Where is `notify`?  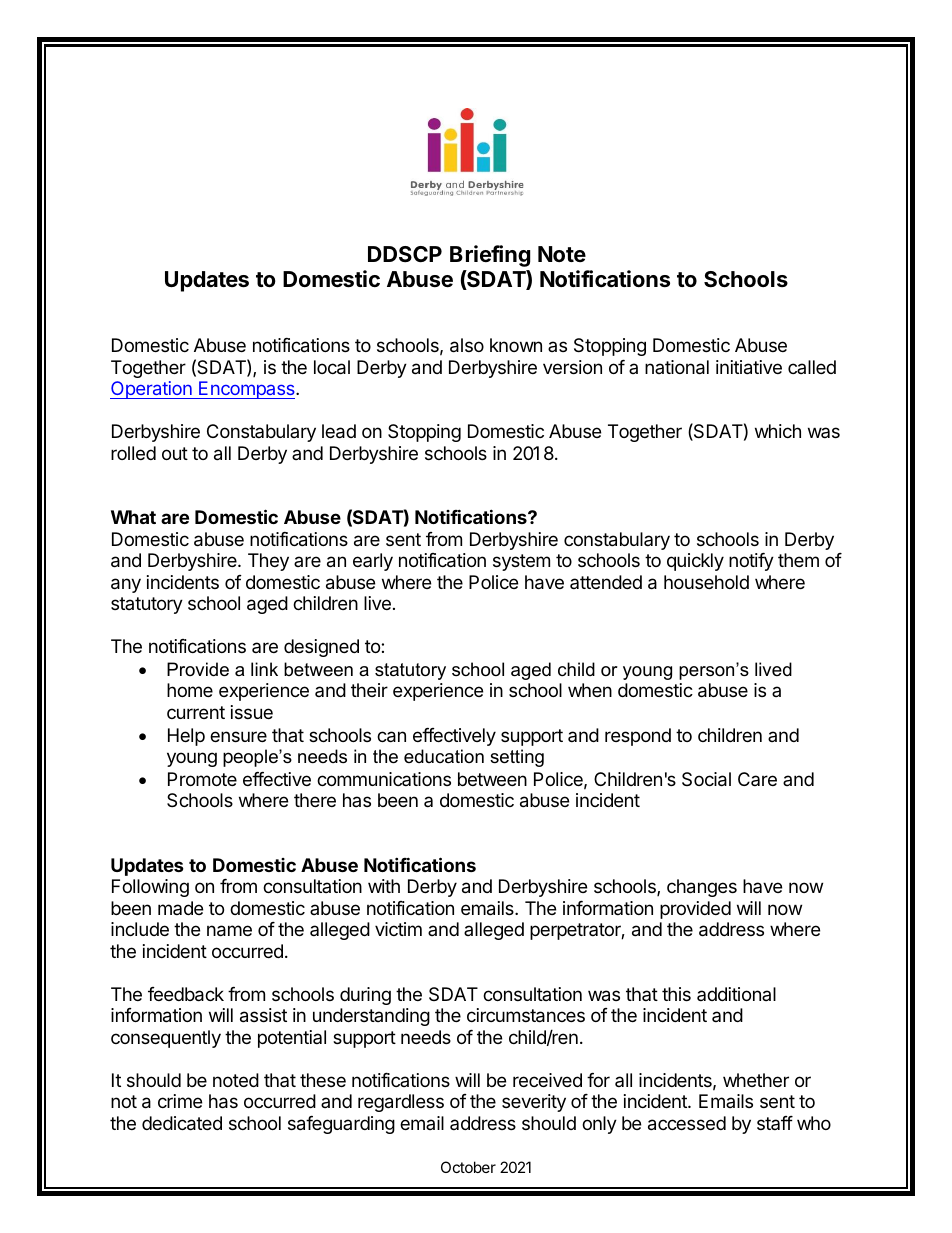 notify is located at coordinates (751, 562).
